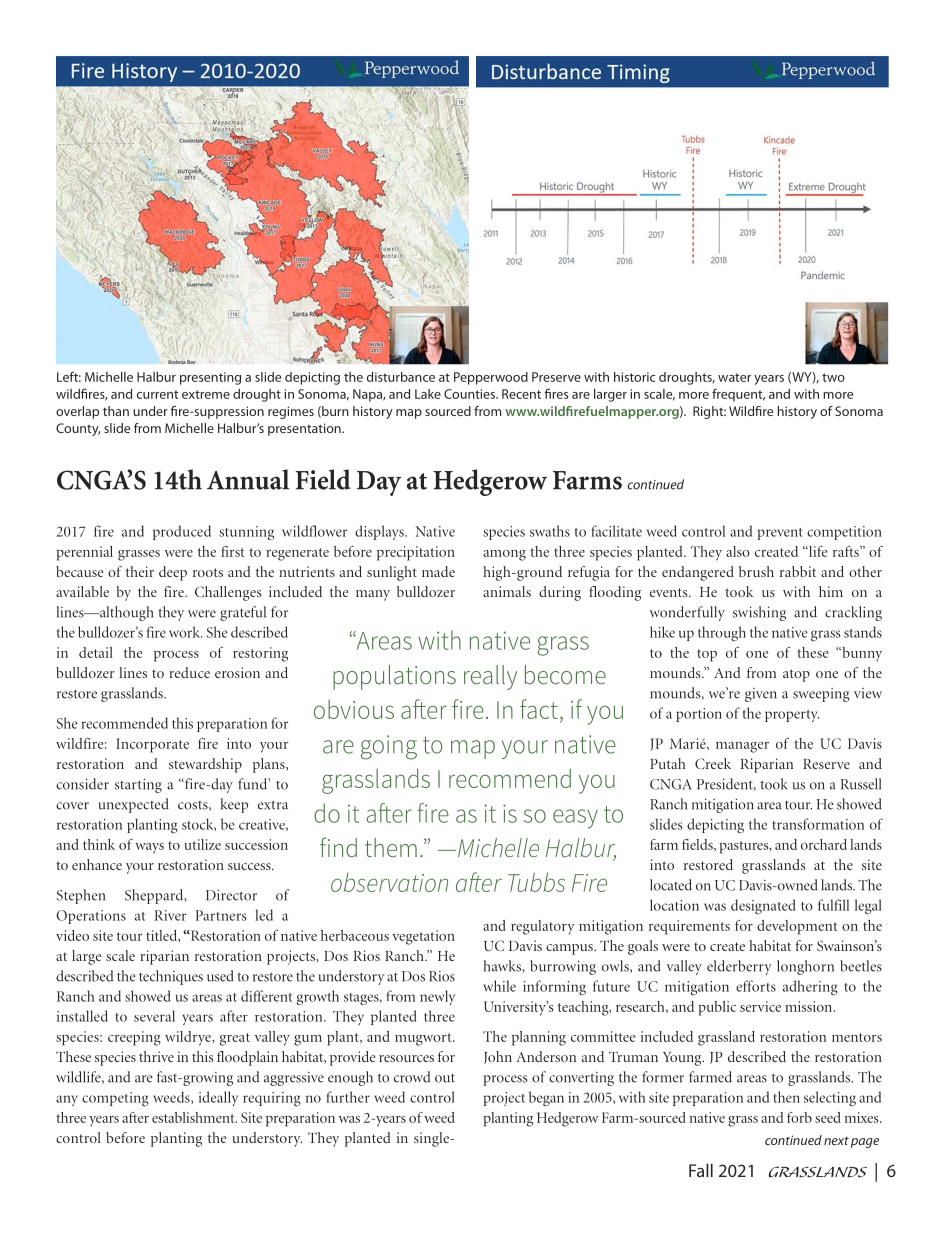  I want to click on service, so click(760, 1006).
